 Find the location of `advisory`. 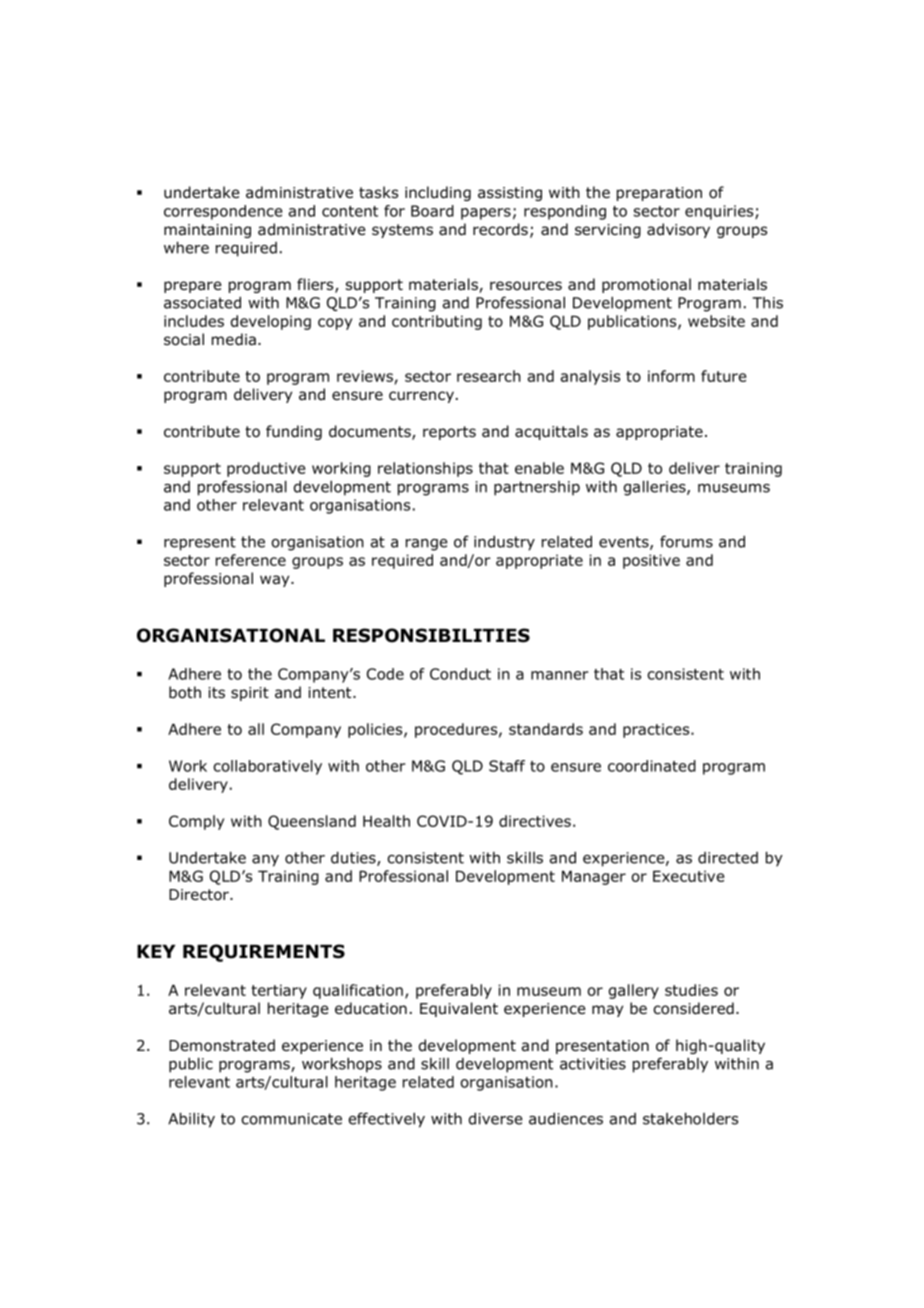

advisory is located at coordinates (678, 230).
